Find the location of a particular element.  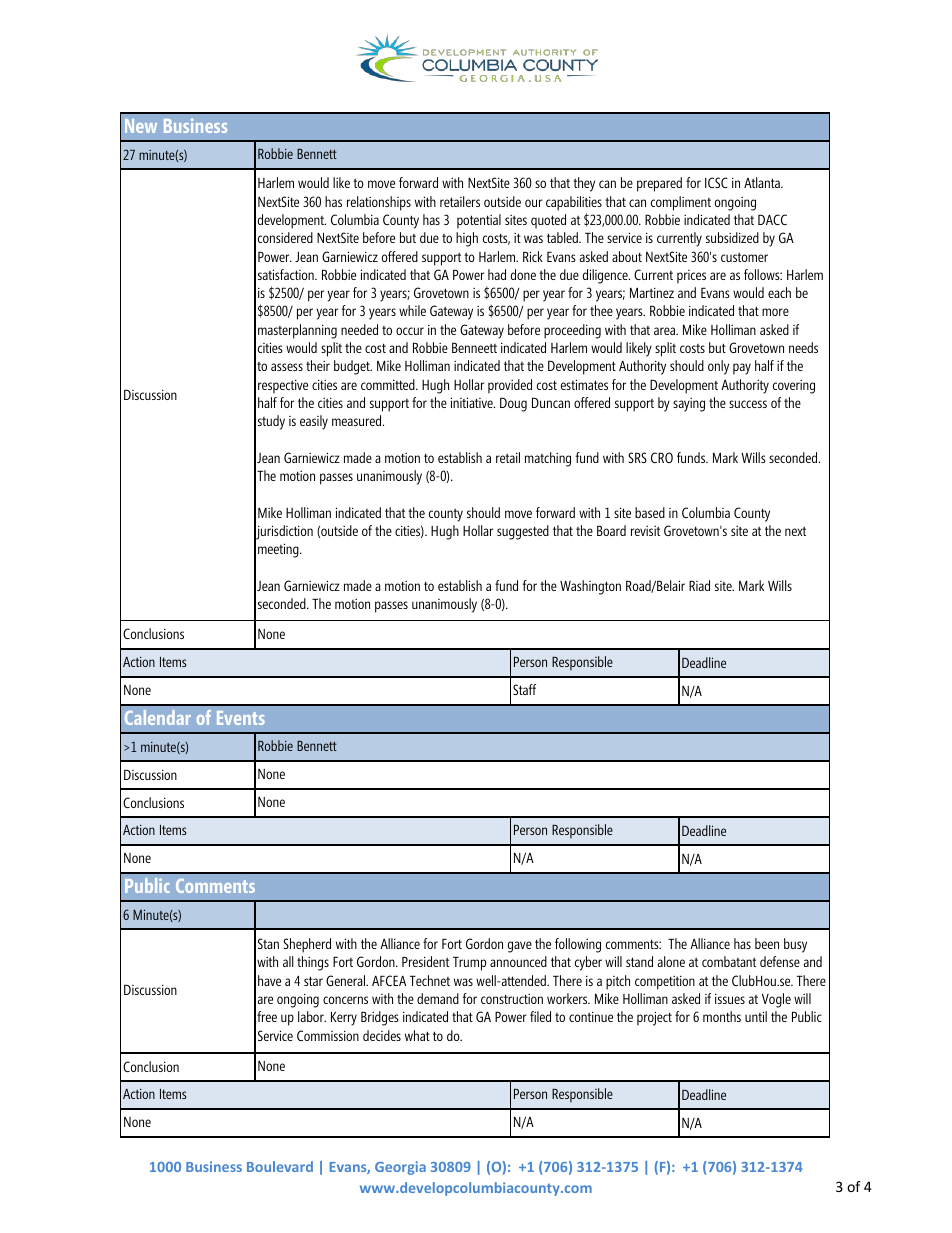

Boulevard is located at coordinates (280, 1166).
